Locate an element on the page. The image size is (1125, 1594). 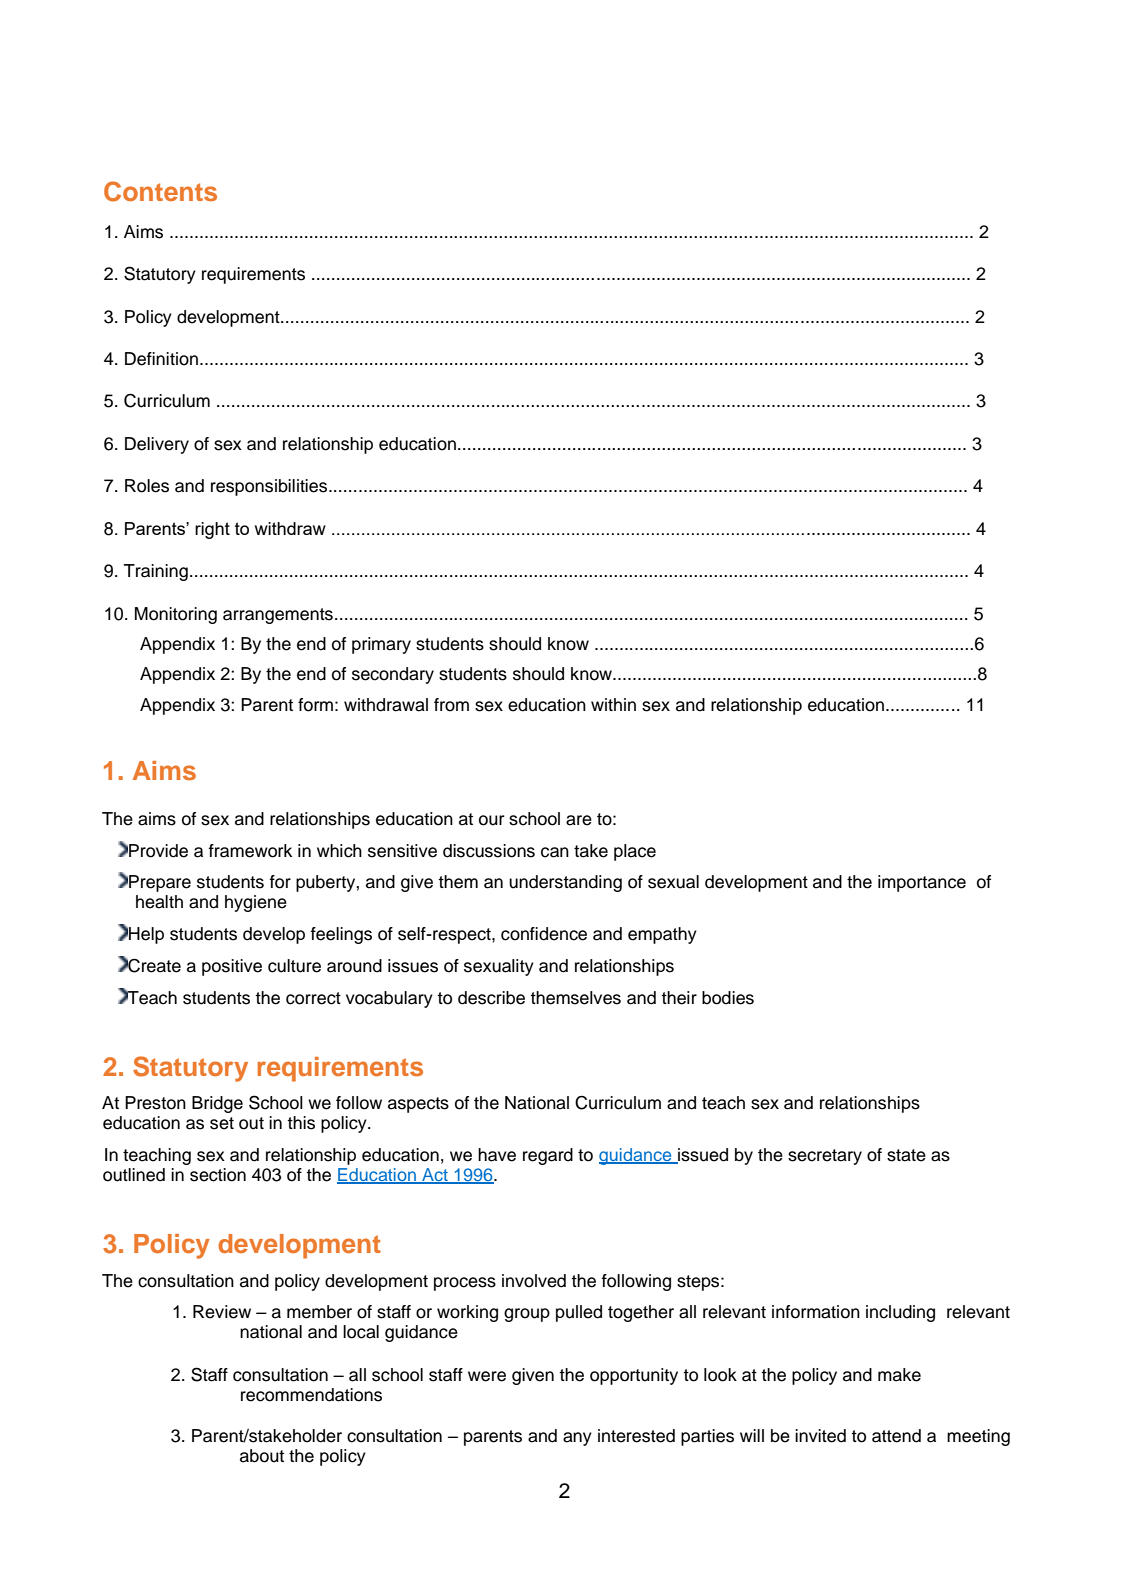
Definition is located at coordinates (161, 359).
